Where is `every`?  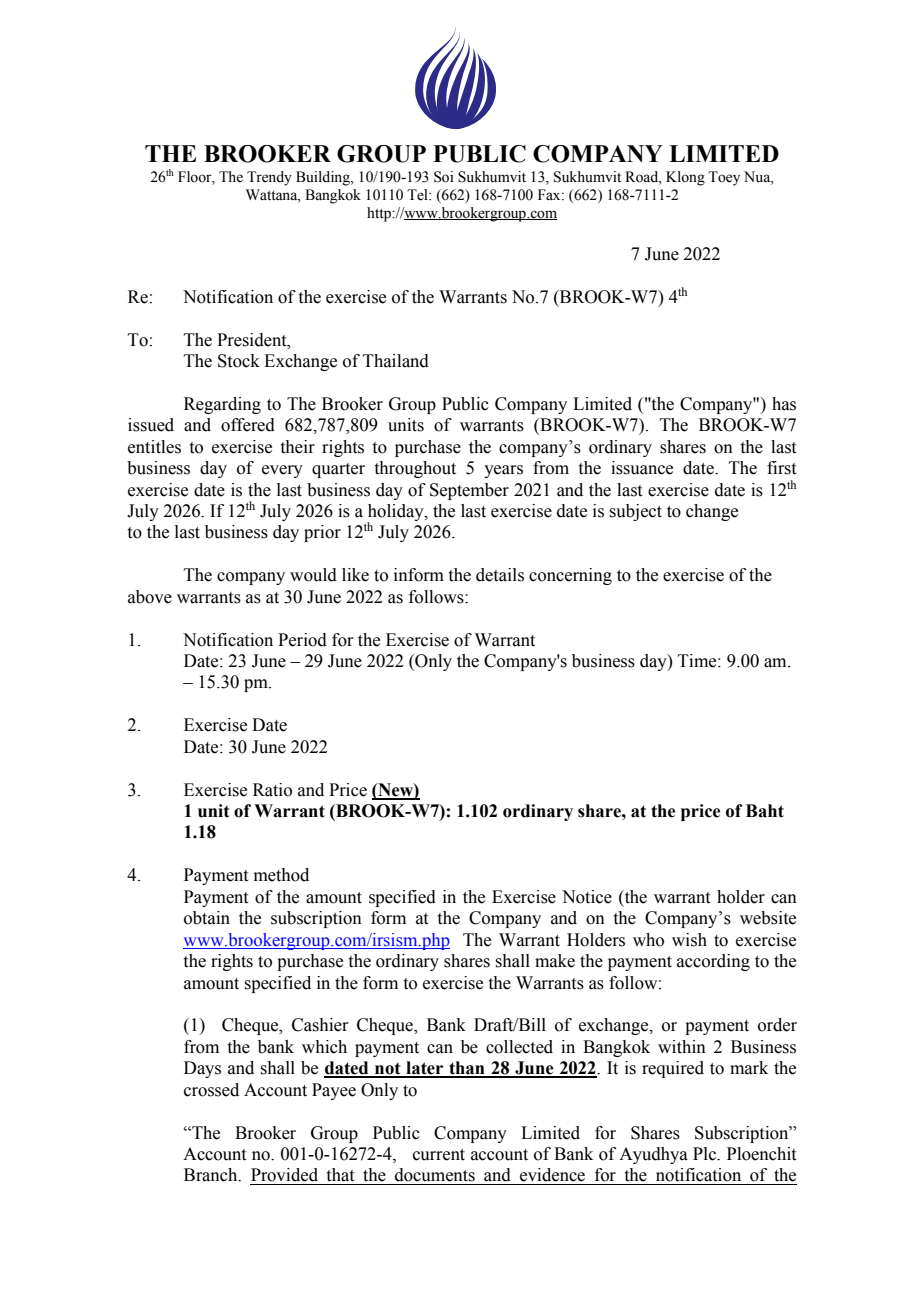
every is located at coordinates (282, 471).
